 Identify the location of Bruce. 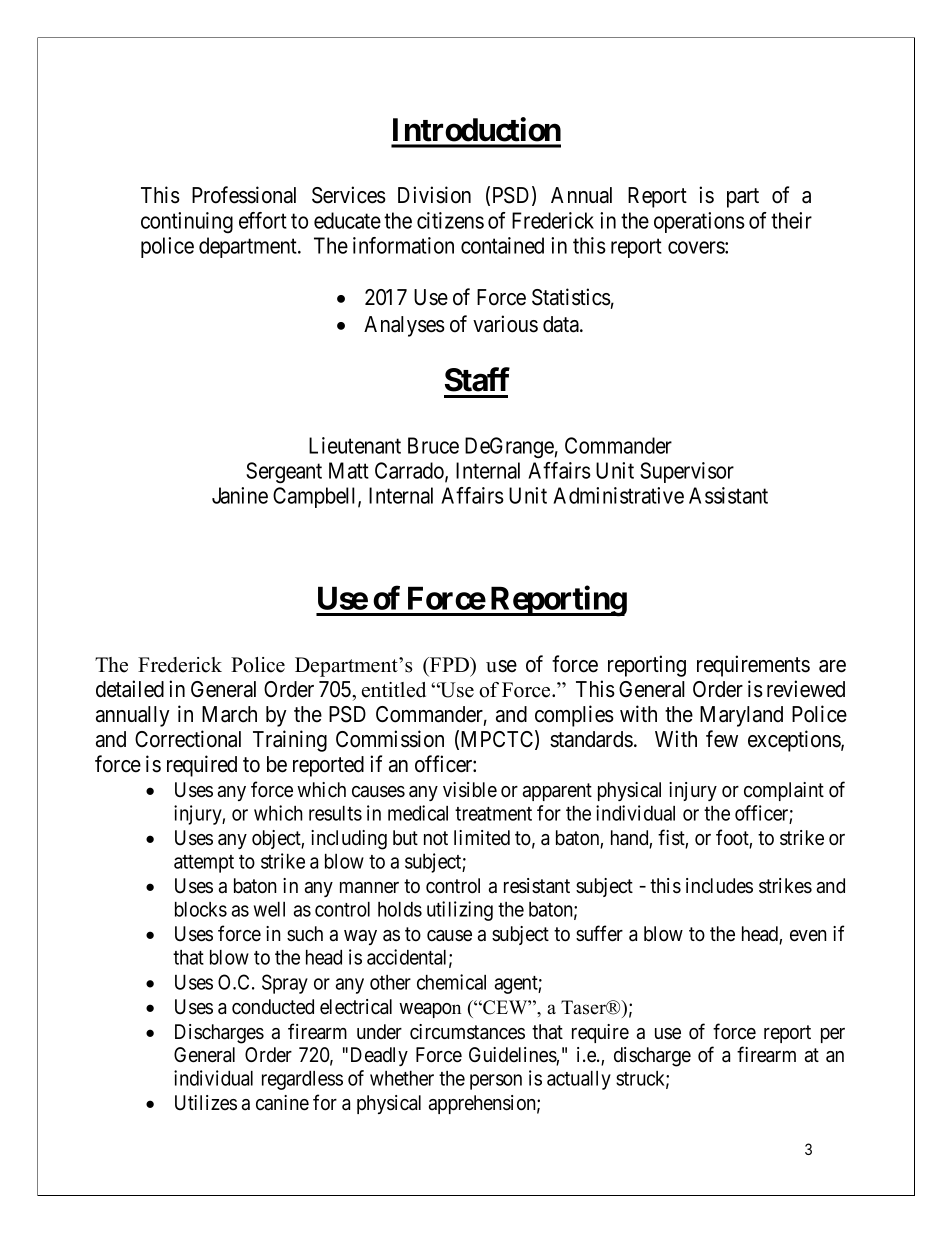
(433, 445).
